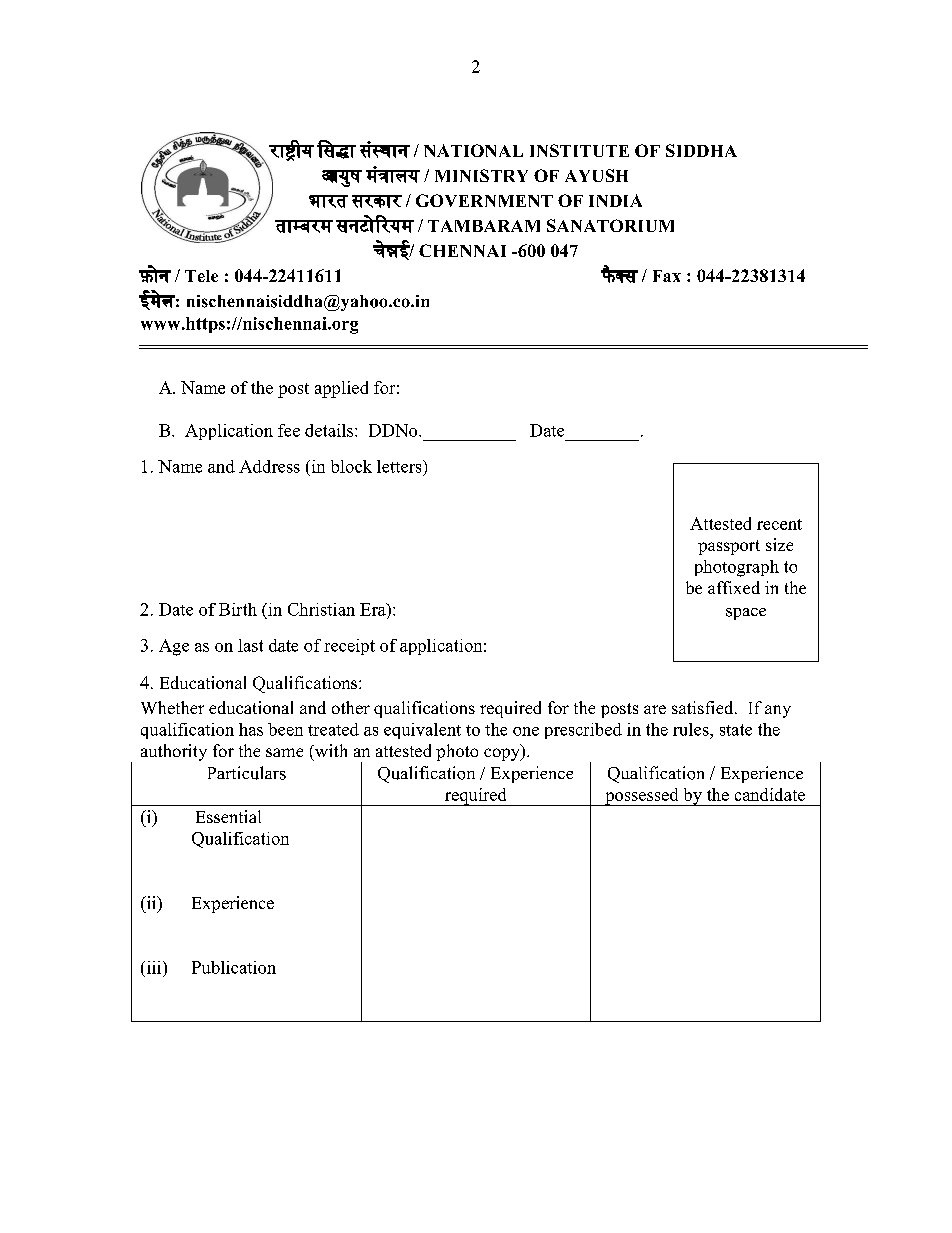 The image size is (952, 1233). What do you see at coordinates (238, 609) in the document?
I see `Birth` at bounding box center [238, 609].
